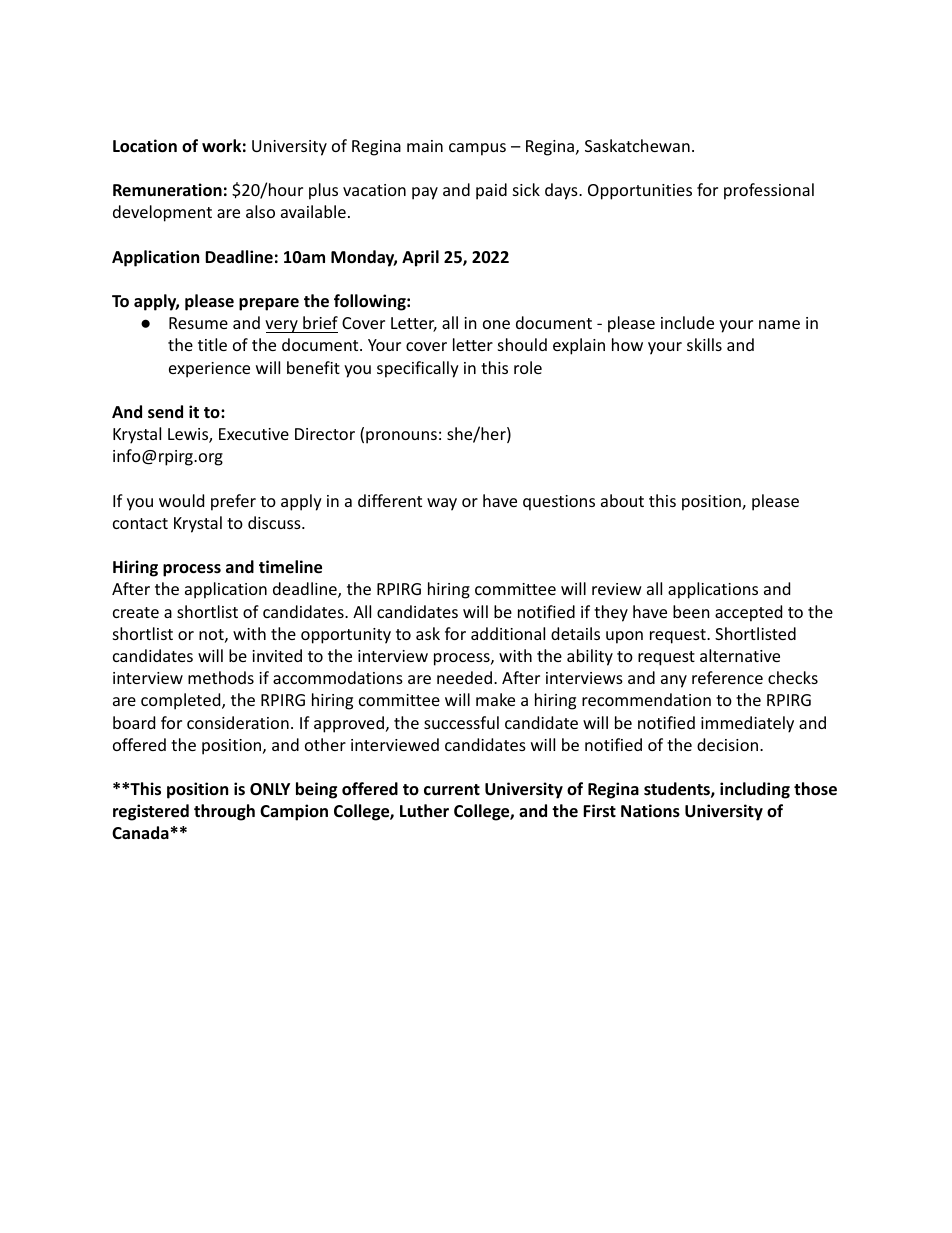 The height and width of the screenshot is (1233, 952). I want to click on additional, so click(508, 633).
